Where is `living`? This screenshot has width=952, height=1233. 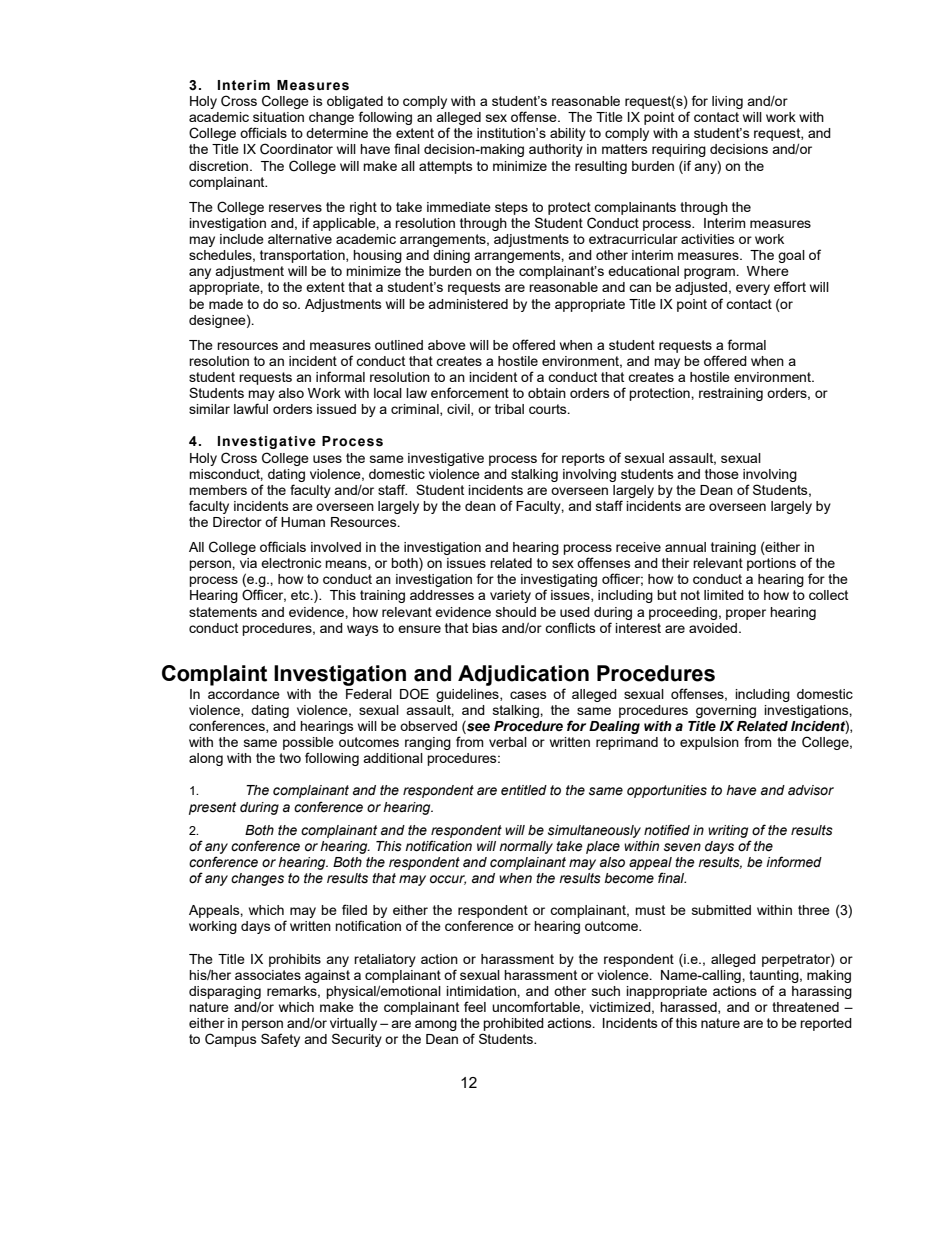
living is located at coordinates (727, 102).
